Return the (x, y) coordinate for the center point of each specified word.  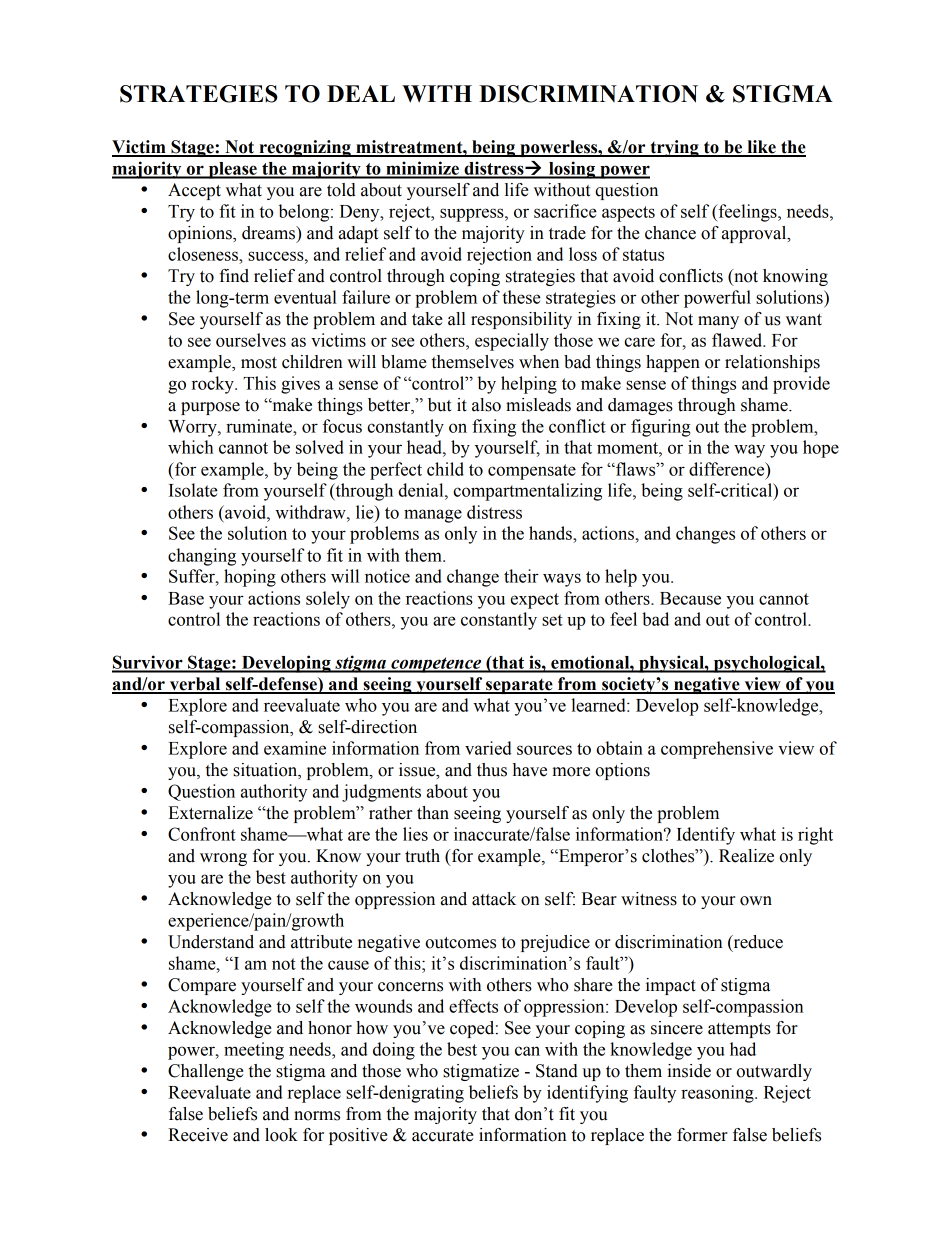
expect (535, 601)
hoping (250, 578)
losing (572, 170)
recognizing (305, 148)
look (281, 1135)
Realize (746, 856)
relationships (772, 363)
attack (494, 899)
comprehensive (717, 750)
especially (512, 342)
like (761, 148)
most (259, 363)
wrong (223, 859)
